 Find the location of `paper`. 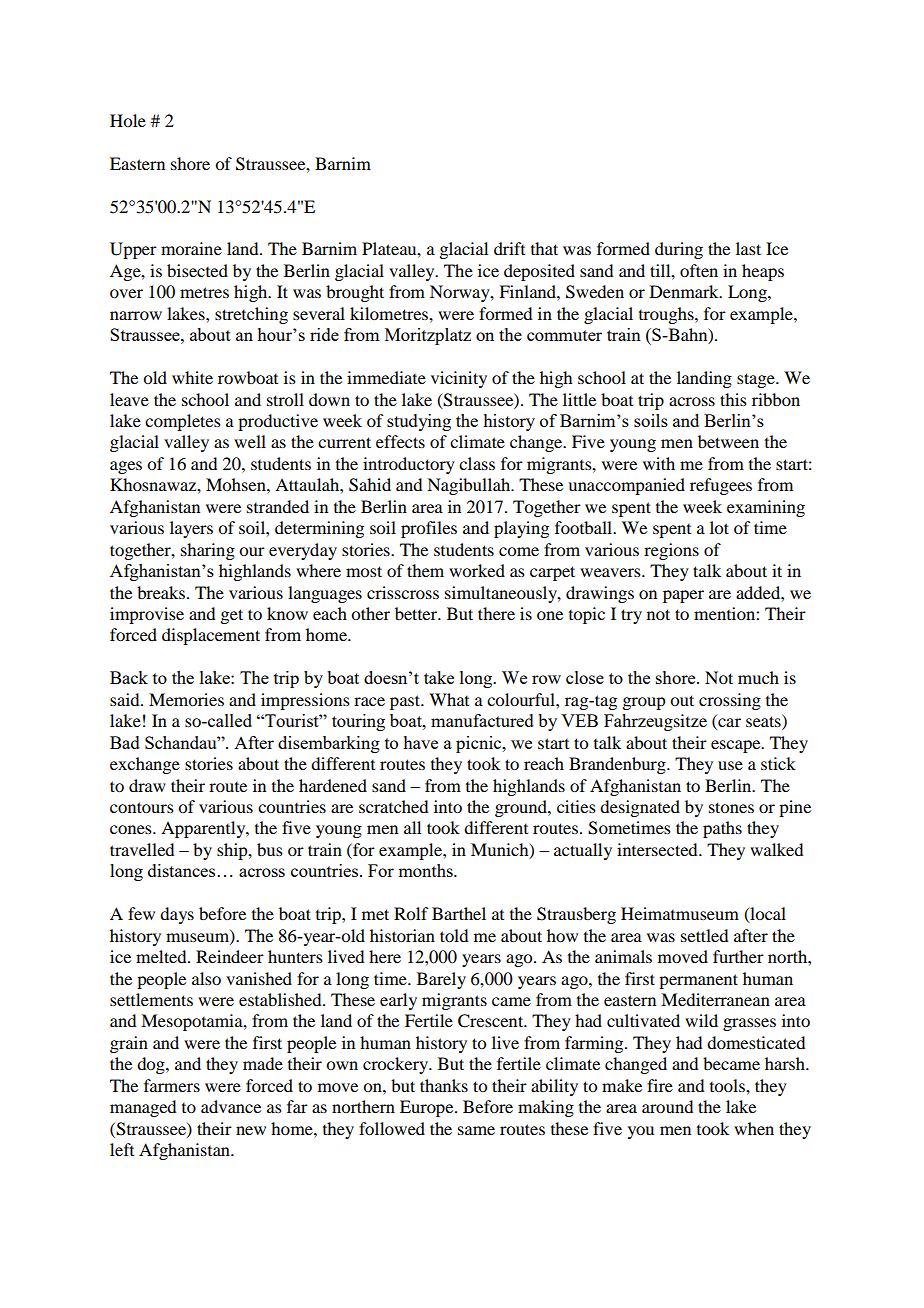

paper is located at coordinates (683, 596).
